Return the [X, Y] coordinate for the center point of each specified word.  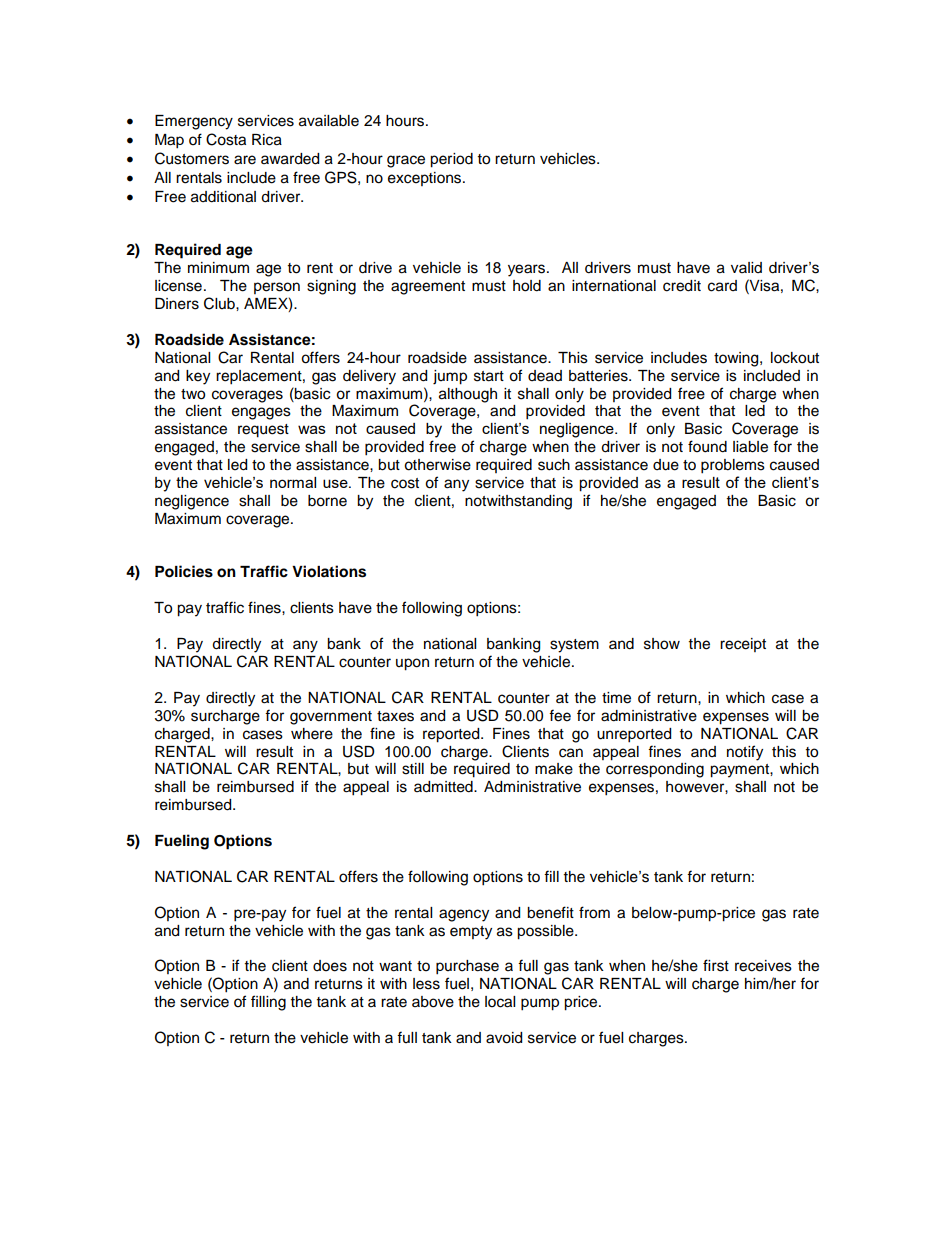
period [451, 160]
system [574, 646]
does [330, 966]
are [245, 160]
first [716, 965]
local [500, 1002]
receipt [743, 645]
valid [746, 267]
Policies [184, 571]
